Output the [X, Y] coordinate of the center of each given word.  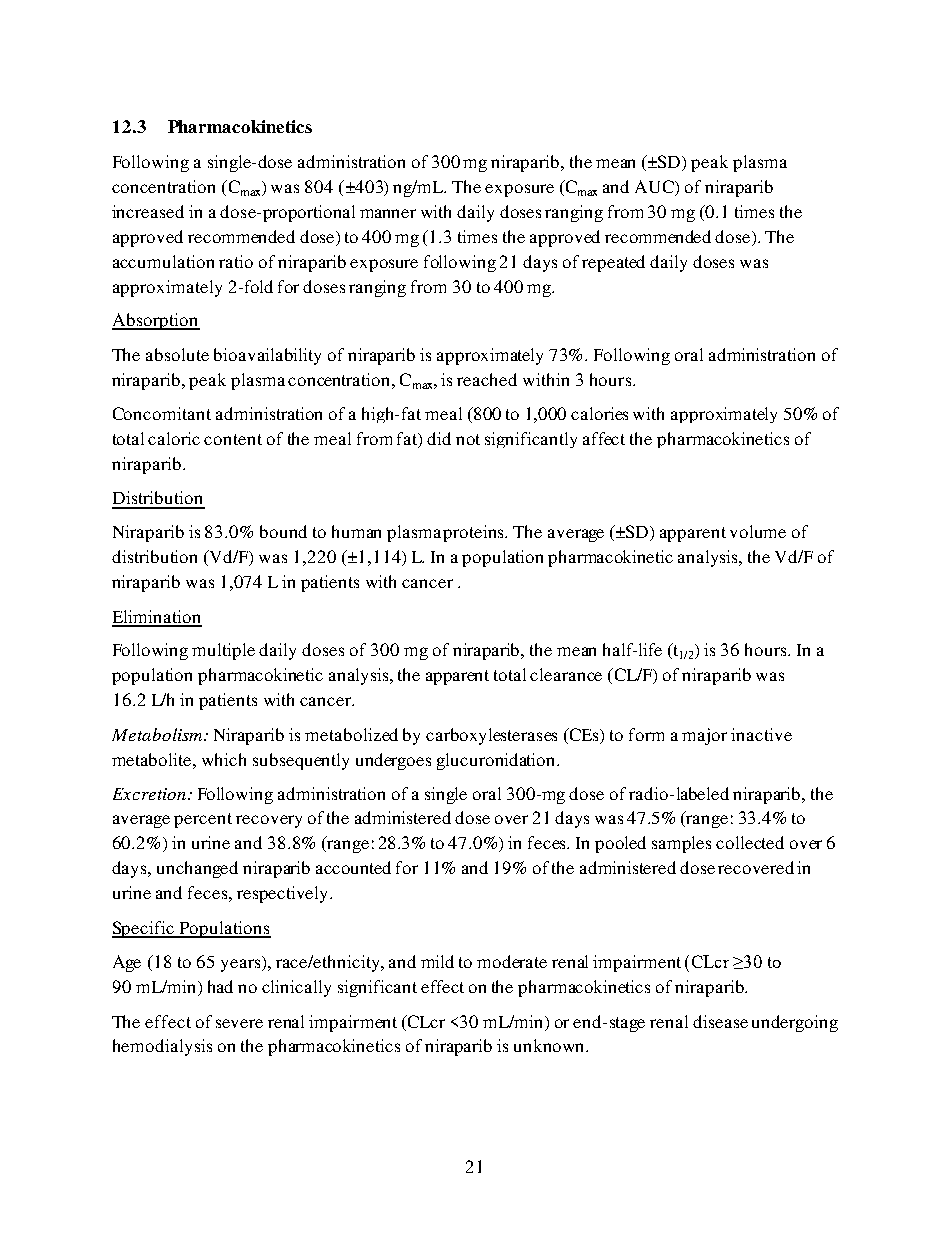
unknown [548, 1045]
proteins [475, 533]
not [468, 439]
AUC [655, 188]
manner [388, 213]
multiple [223, 651]
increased [148, 211]
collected [750, 842]
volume [758, 531]
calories [599, 413]
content [233, 439]
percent [203, 820]
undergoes [393, 761]
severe [239, 1023]
